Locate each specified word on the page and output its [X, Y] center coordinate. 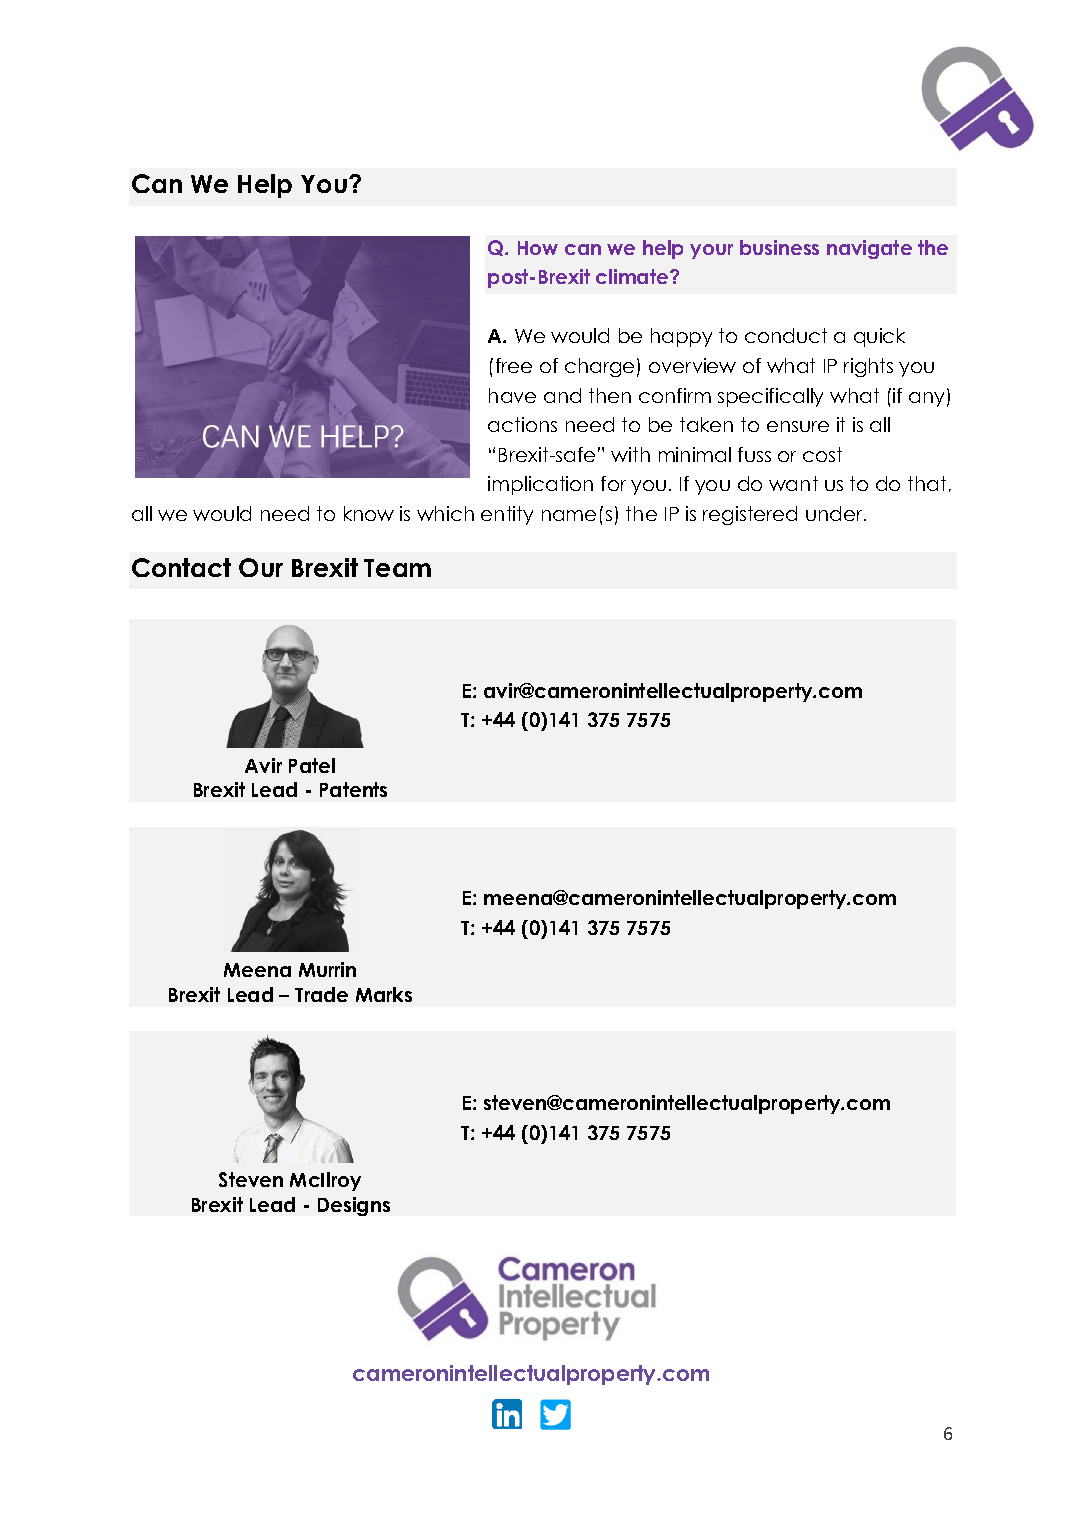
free [514, 365]
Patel [312, 765]
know [369, 513]
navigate [869, 249]
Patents [353, 789]
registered [750, 515]
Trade [321, 994]
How [538, 248]
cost [822, 454]
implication [540, 485]
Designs [354, 1206]
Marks [384, 994]
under [835, 513]
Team [397, 568]
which [445, 513]
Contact [181, 567]
